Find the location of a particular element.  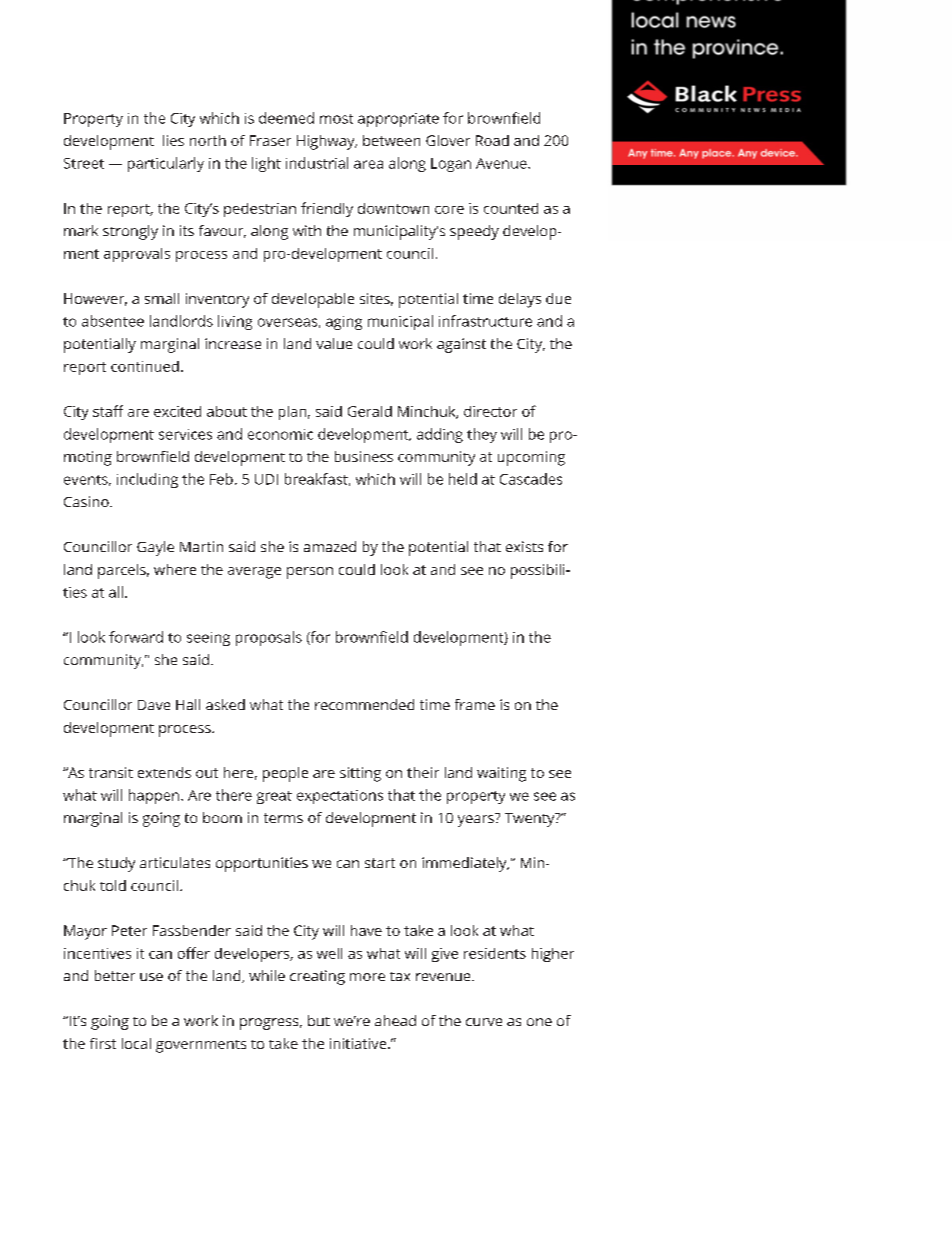

Gayle is located at coordinates (155, 548).
